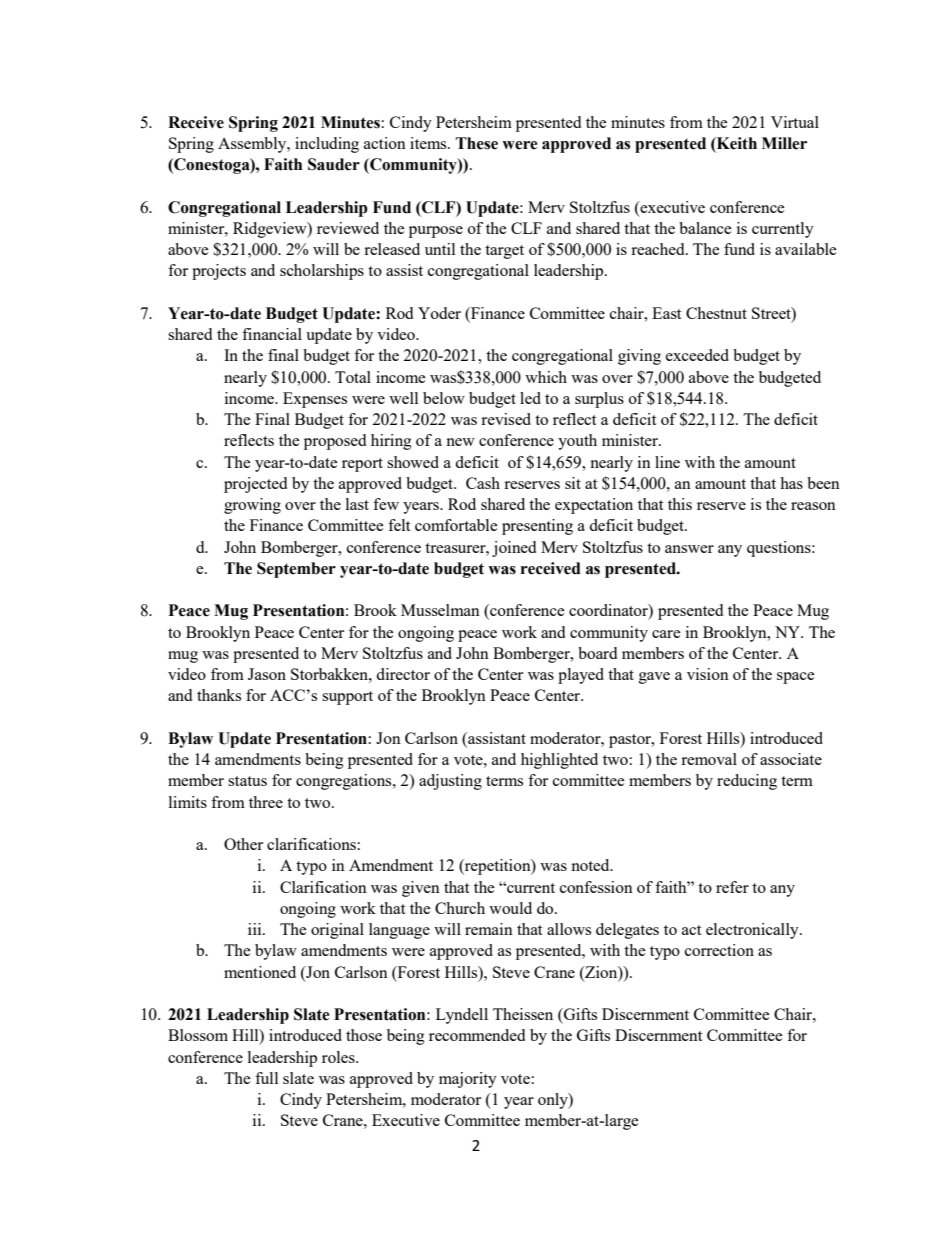 The height and width of the document is (1233, 952). Describe the element at coordinates (791, 483) in the document. I see `has` at that location.
